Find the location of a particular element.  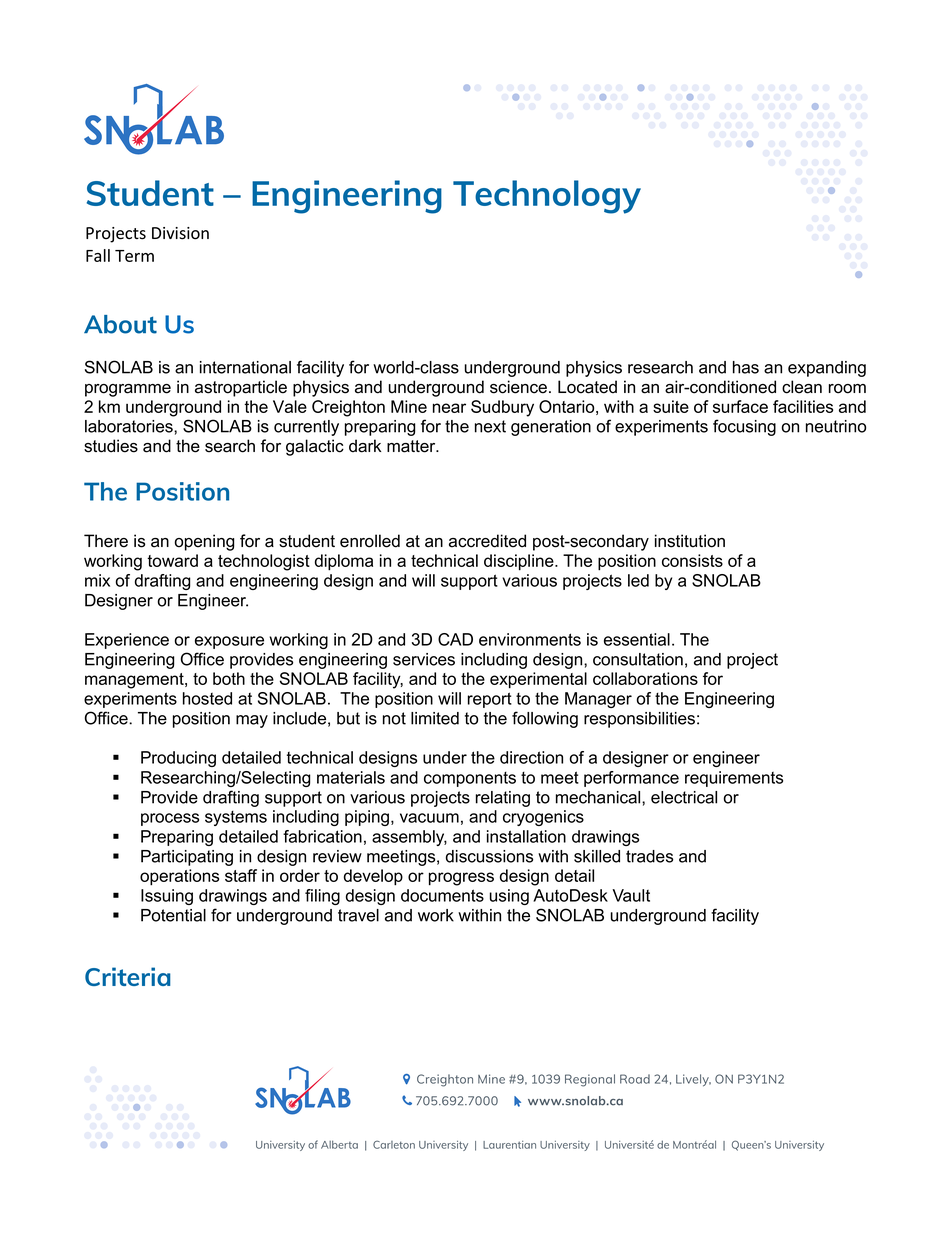

has is located at coordinates (746, 367).
